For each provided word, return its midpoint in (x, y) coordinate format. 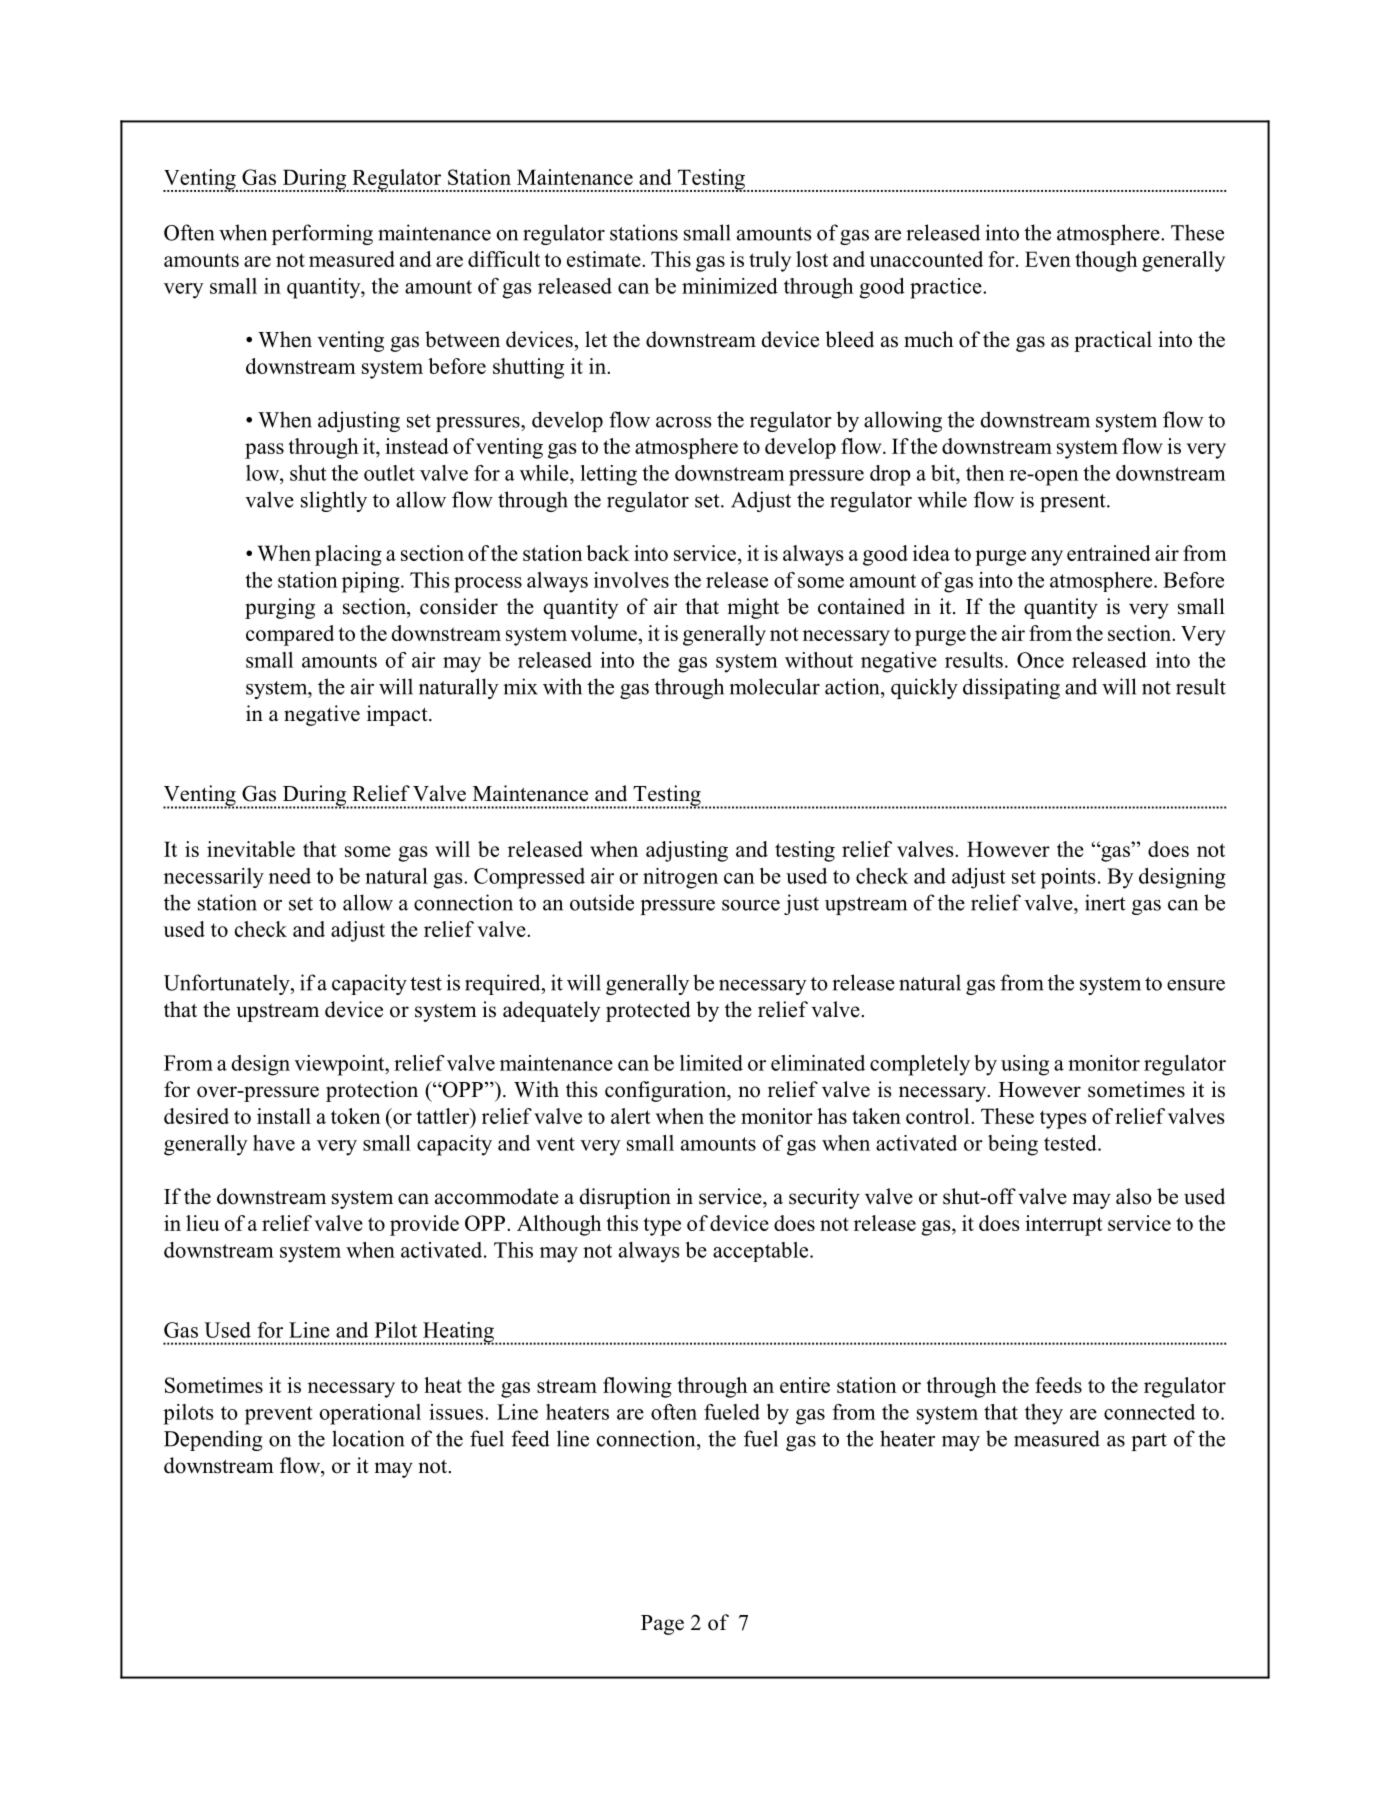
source (751, 905)
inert (1105, 902)
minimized (730, 286)
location (368, 1438)
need (290, 876)
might (753, 608)
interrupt (1063, 1225)
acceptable (762, 1252)
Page (662, 1625)
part (1149, 1442)
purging (280, 608)
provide (424, 1225)
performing (322, 234)
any (1047, 558)
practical (1113, 341)
